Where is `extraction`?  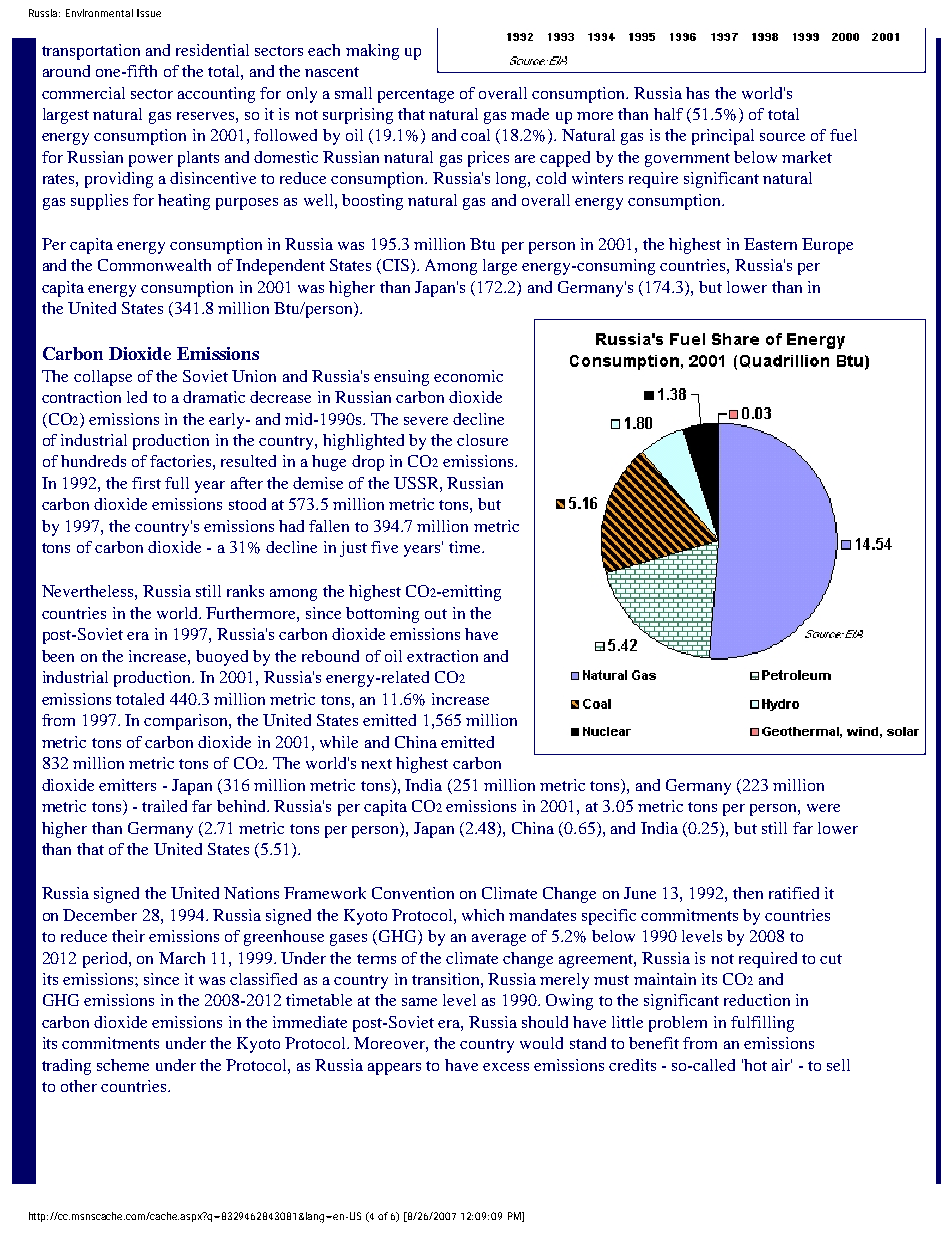 extraction is located at coordinates (442, 656).
